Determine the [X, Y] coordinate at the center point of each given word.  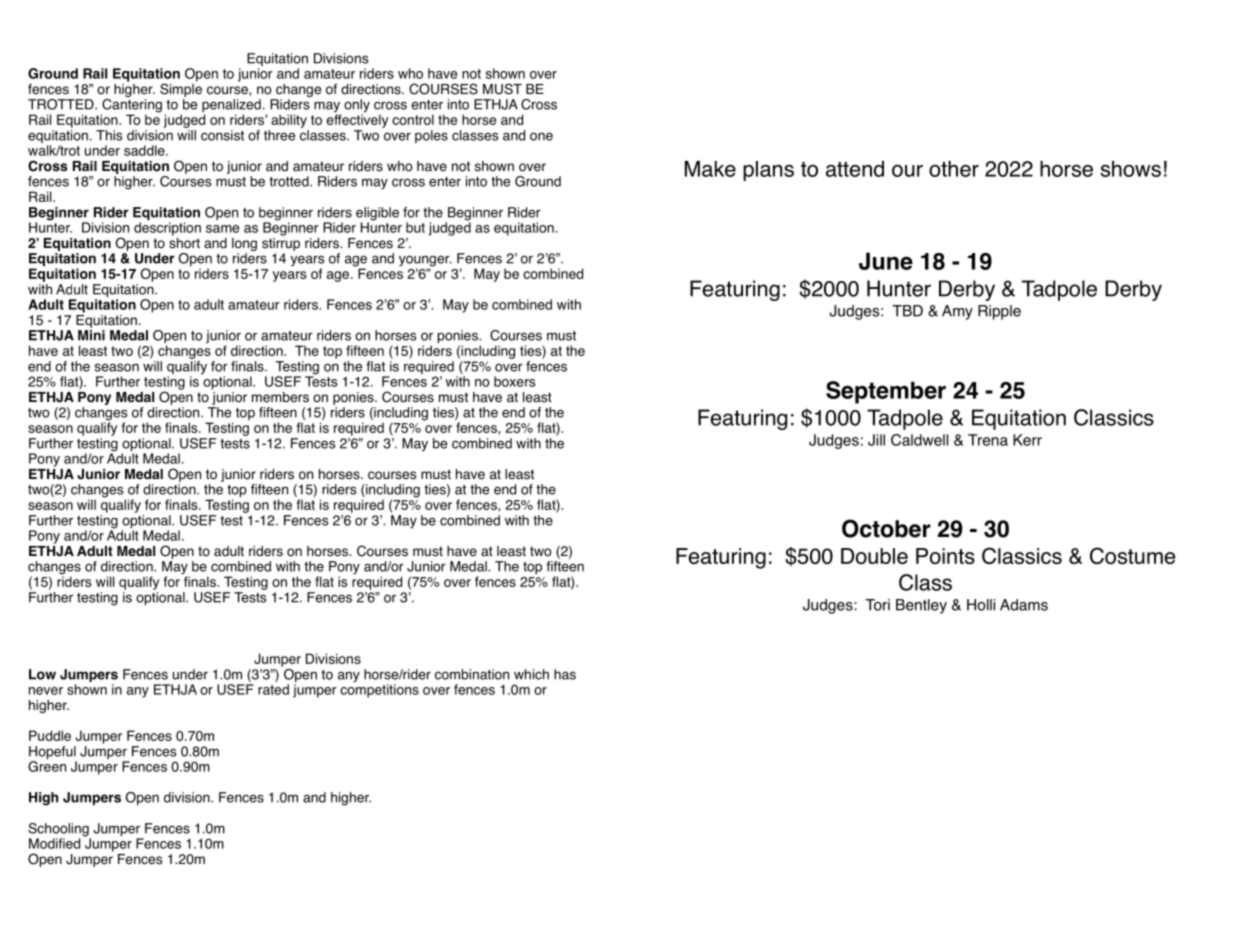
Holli [981, 605]
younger [425, 262]
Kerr [1027, 440]
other [954, 169]
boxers [515, 381]
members [280, 397]
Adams [1024, 605]
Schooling [59, 831]
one [541, 136]
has [565, 674]
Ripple [999, 312]
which [531, 674]
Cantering [131, 107]
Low [42, 674]
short [184, 242]
